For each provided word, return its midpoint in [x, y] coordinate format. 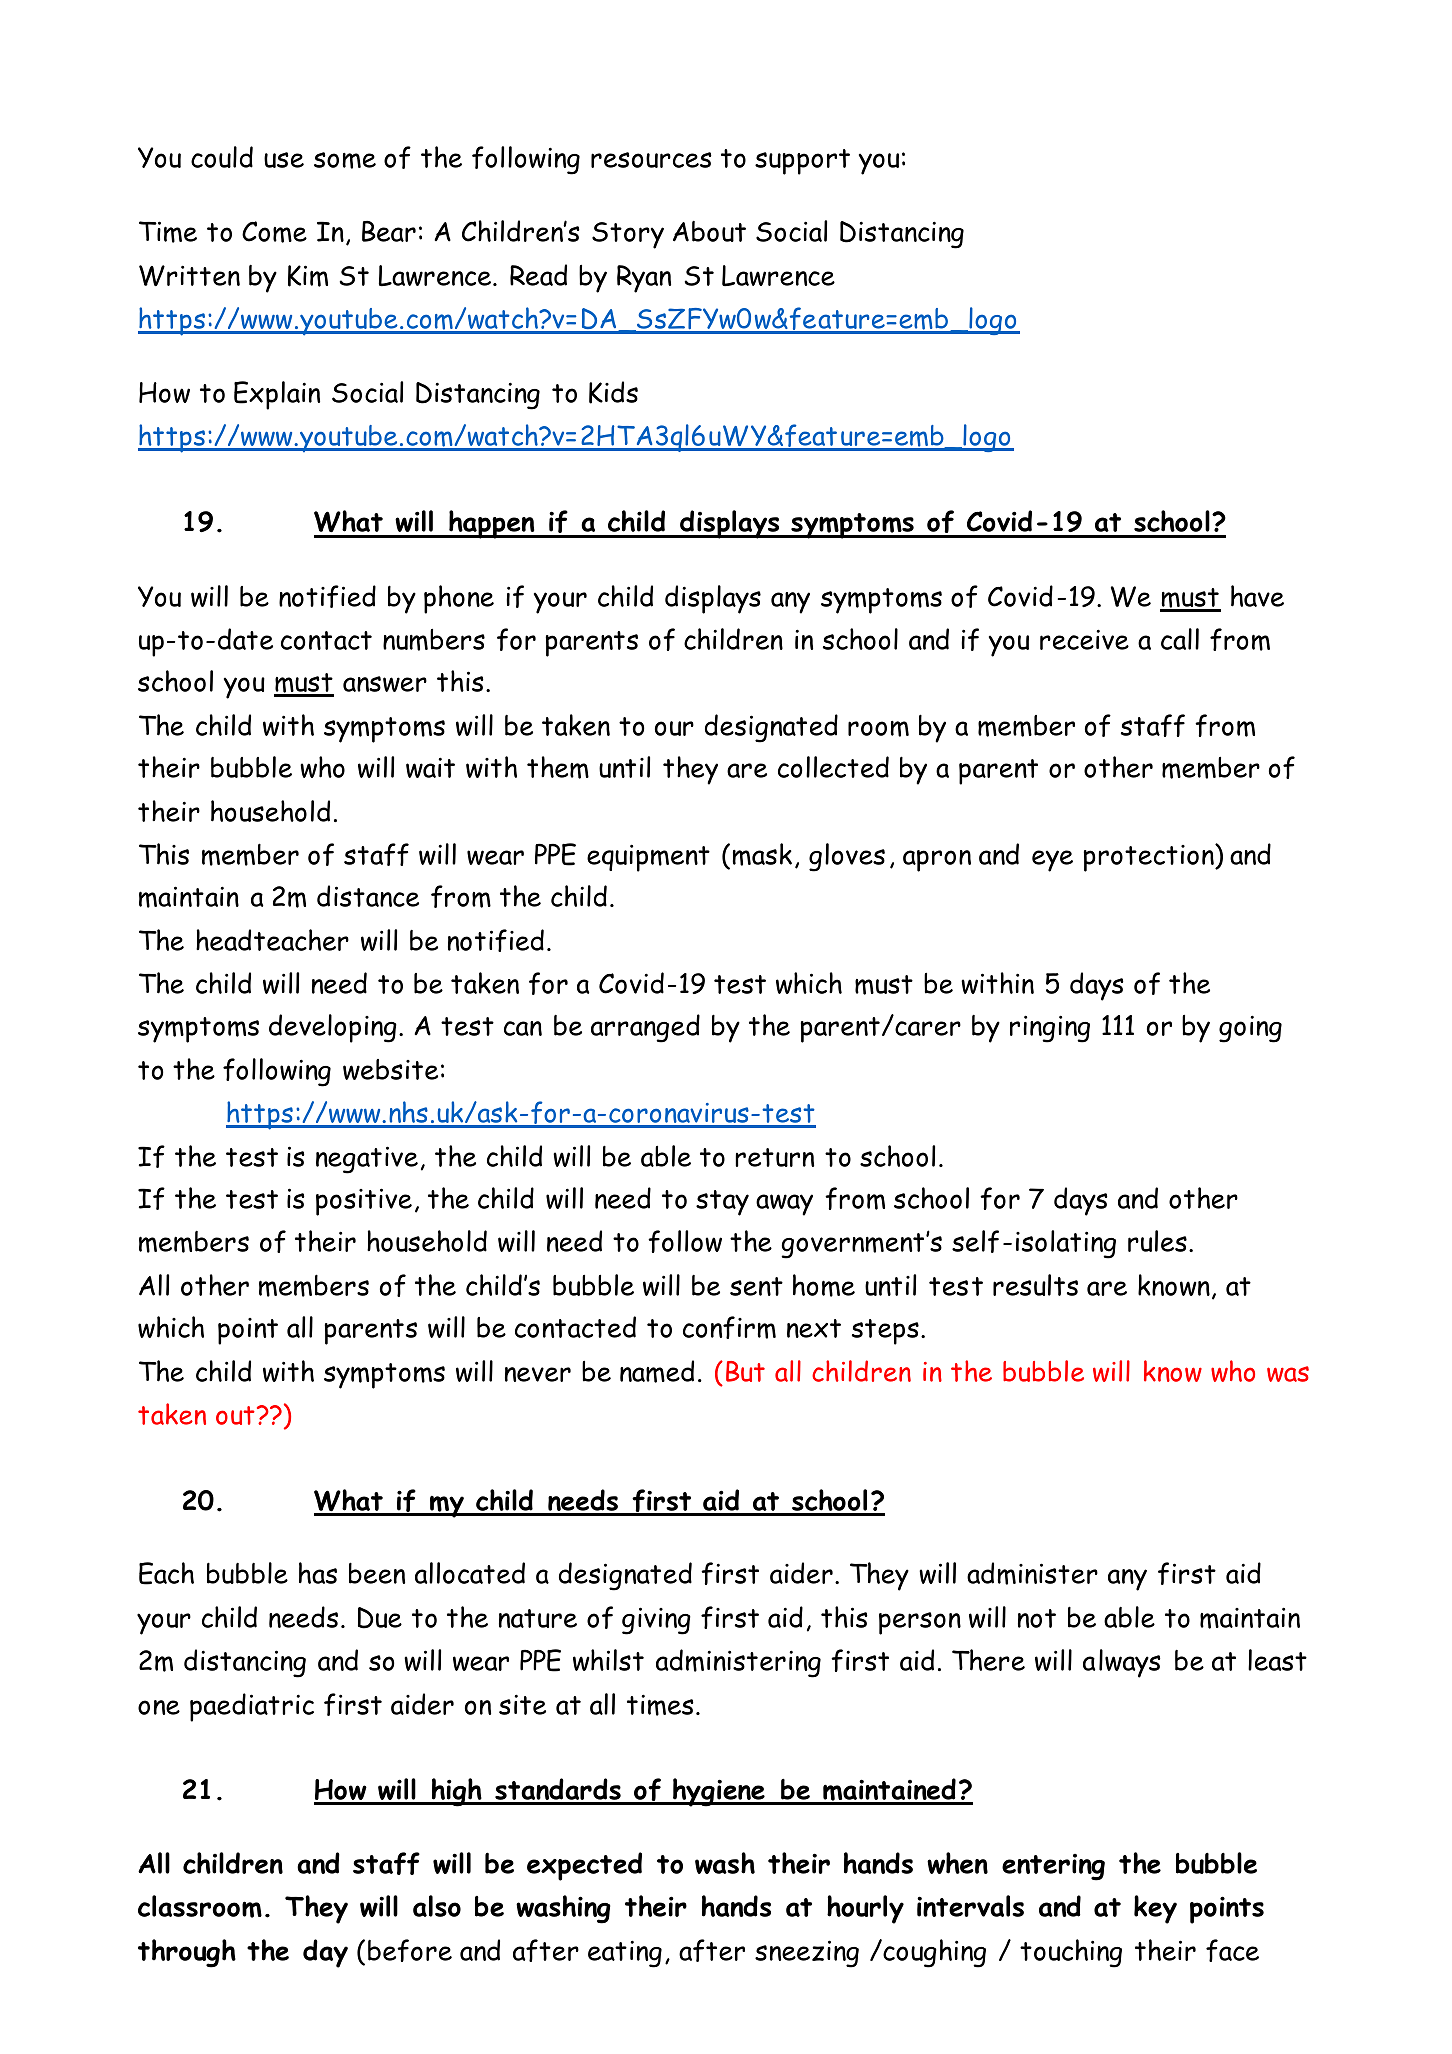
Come [274, 232]
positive [364, 1202]
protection [1149, 858]
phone [459, 599]
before [410, 1950]
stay [722, 1203]
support [802, 162]
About [709, 231]
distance [368, 896]
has [318, 1573]
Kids [613, 392]
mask [762, 854]
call [1180, 639]
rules [1157, 1241]
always [1122, 1663]
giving [656, 1621]
